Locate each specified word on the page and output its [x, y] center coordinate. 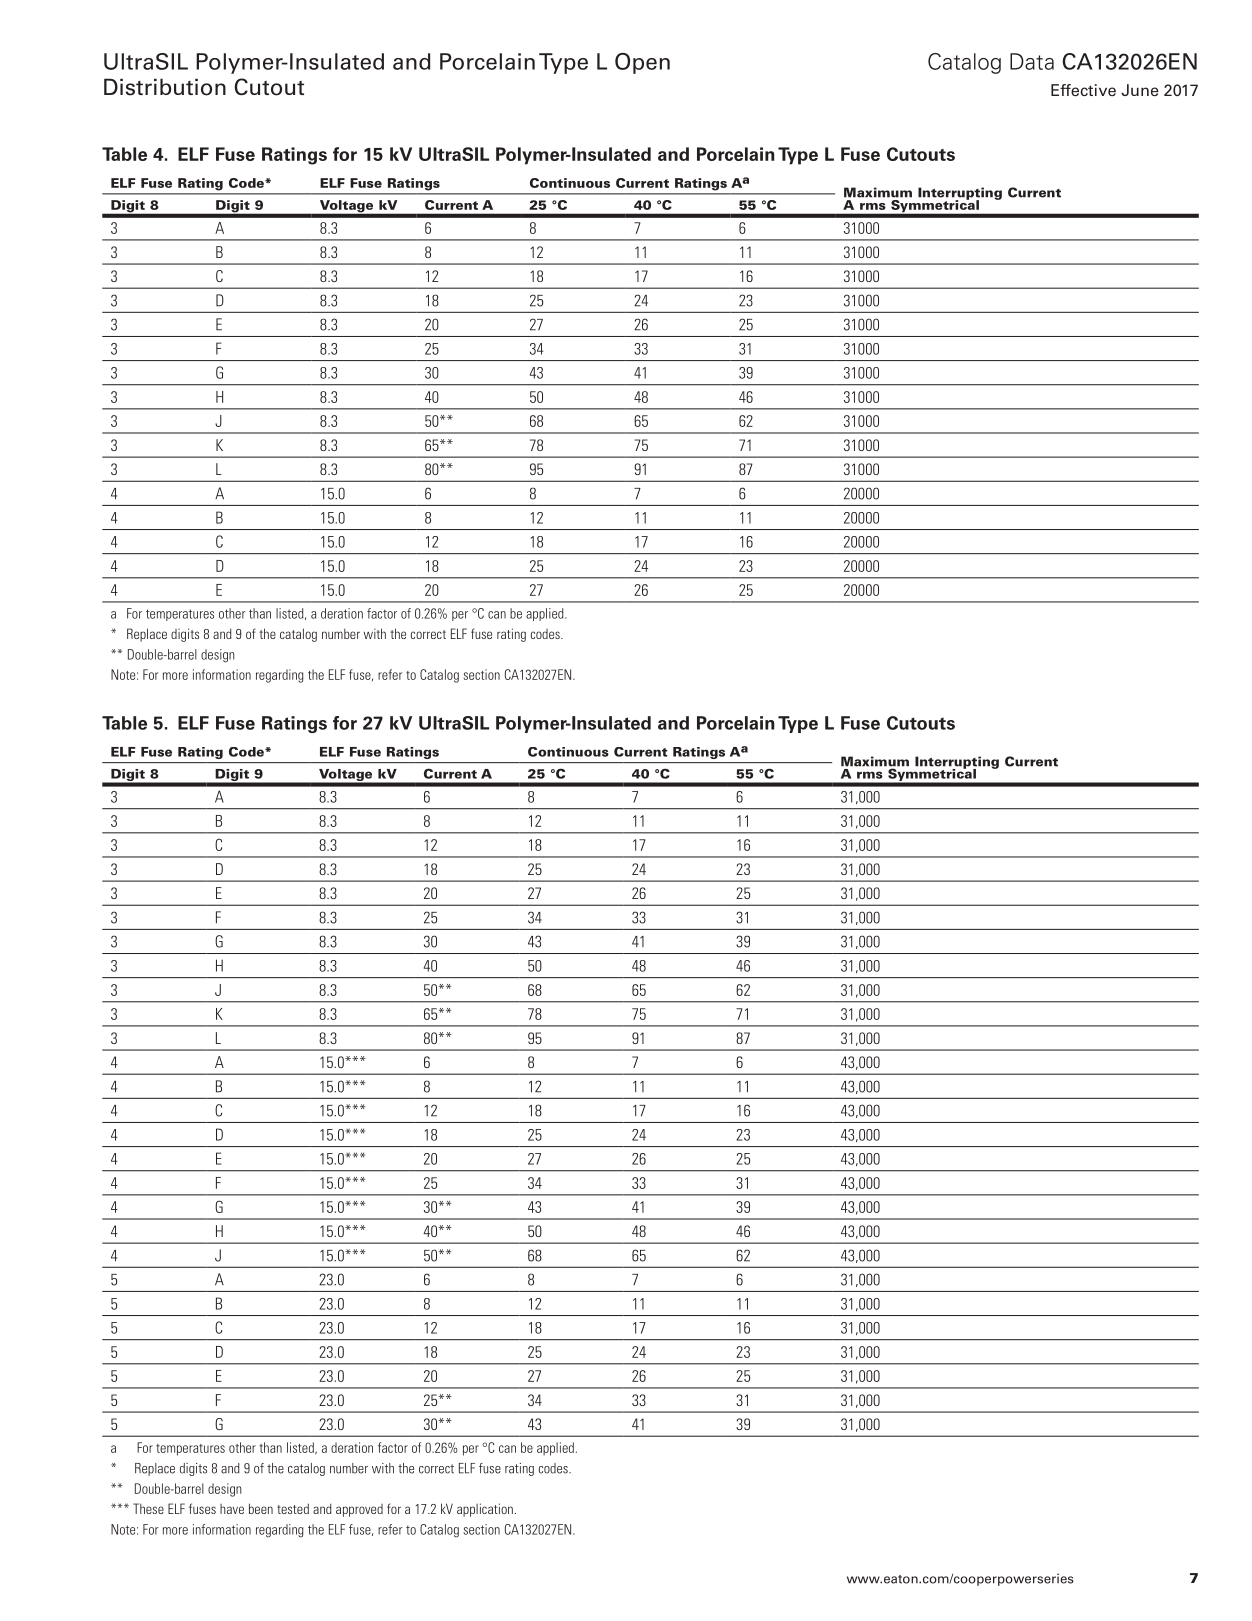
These [148, 1508]
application [485, 1510]
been [261, 1508]
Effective [1083, 90]
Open [642, 63]
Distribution [165, 87]
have [232, 1509]
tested [293, 1508]
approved [359, 1510]
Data [1032, 61]
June [1140, 90]
